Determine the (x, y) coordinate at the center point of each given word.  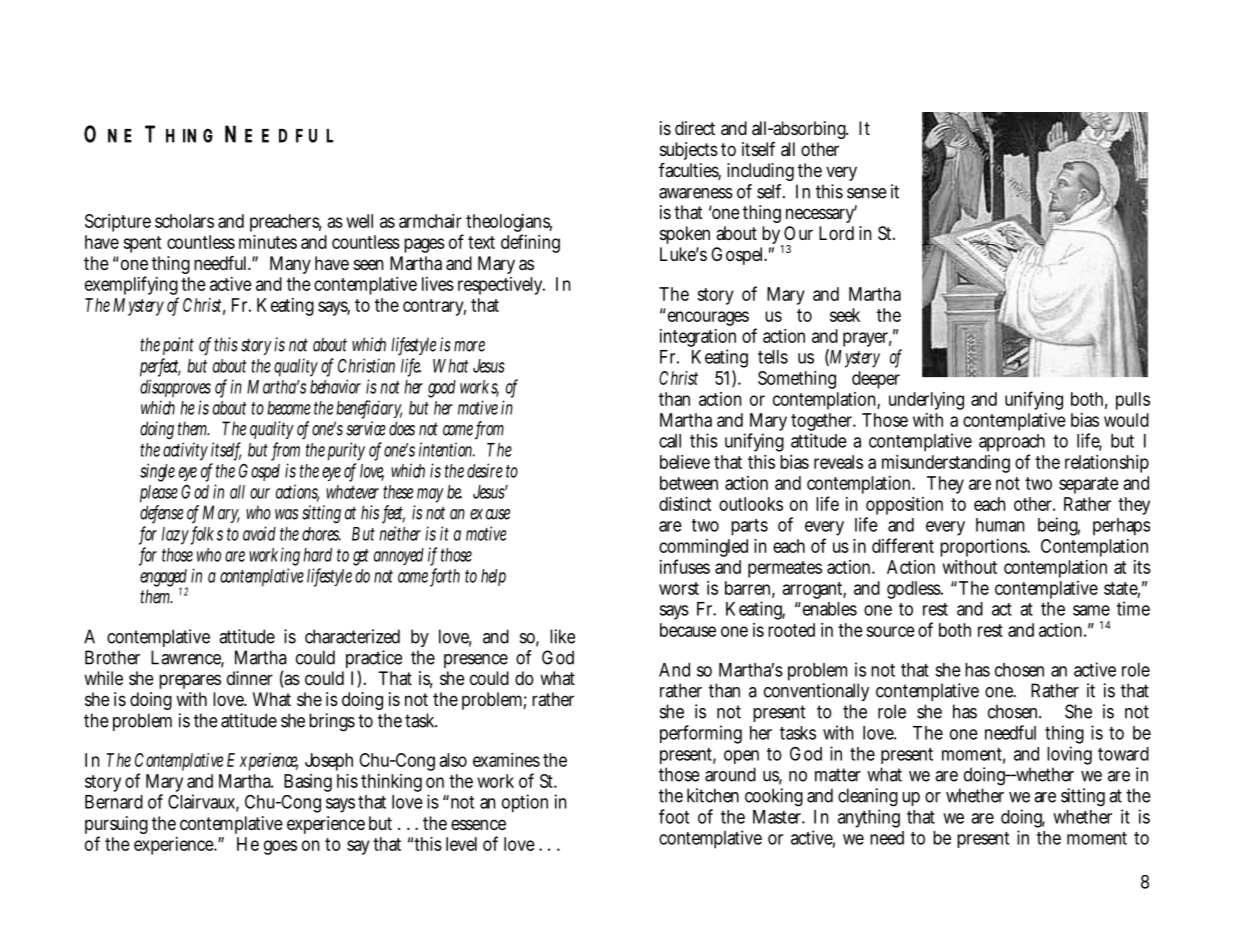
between (689, 483)
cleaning (868, 797)
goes (280, 847)
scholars (184, 221)
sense (867, 193)
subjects (689, 151)
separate (1089, 485)
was (286, 514)
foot (674, 816)
